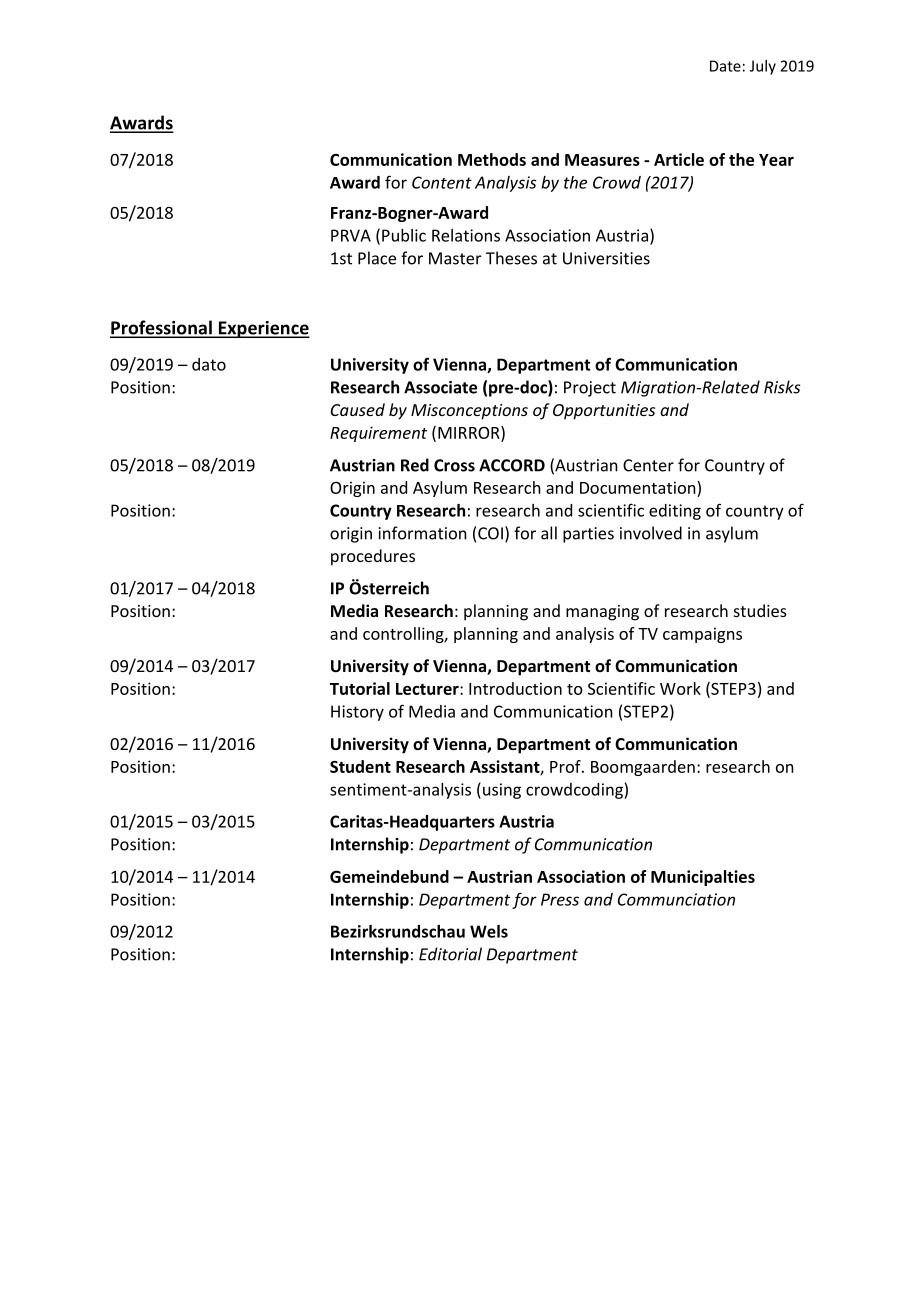  What do you see at coordinates (725, 66) in the screenshot?
I see `Date` at bounding box center [725, 66].
